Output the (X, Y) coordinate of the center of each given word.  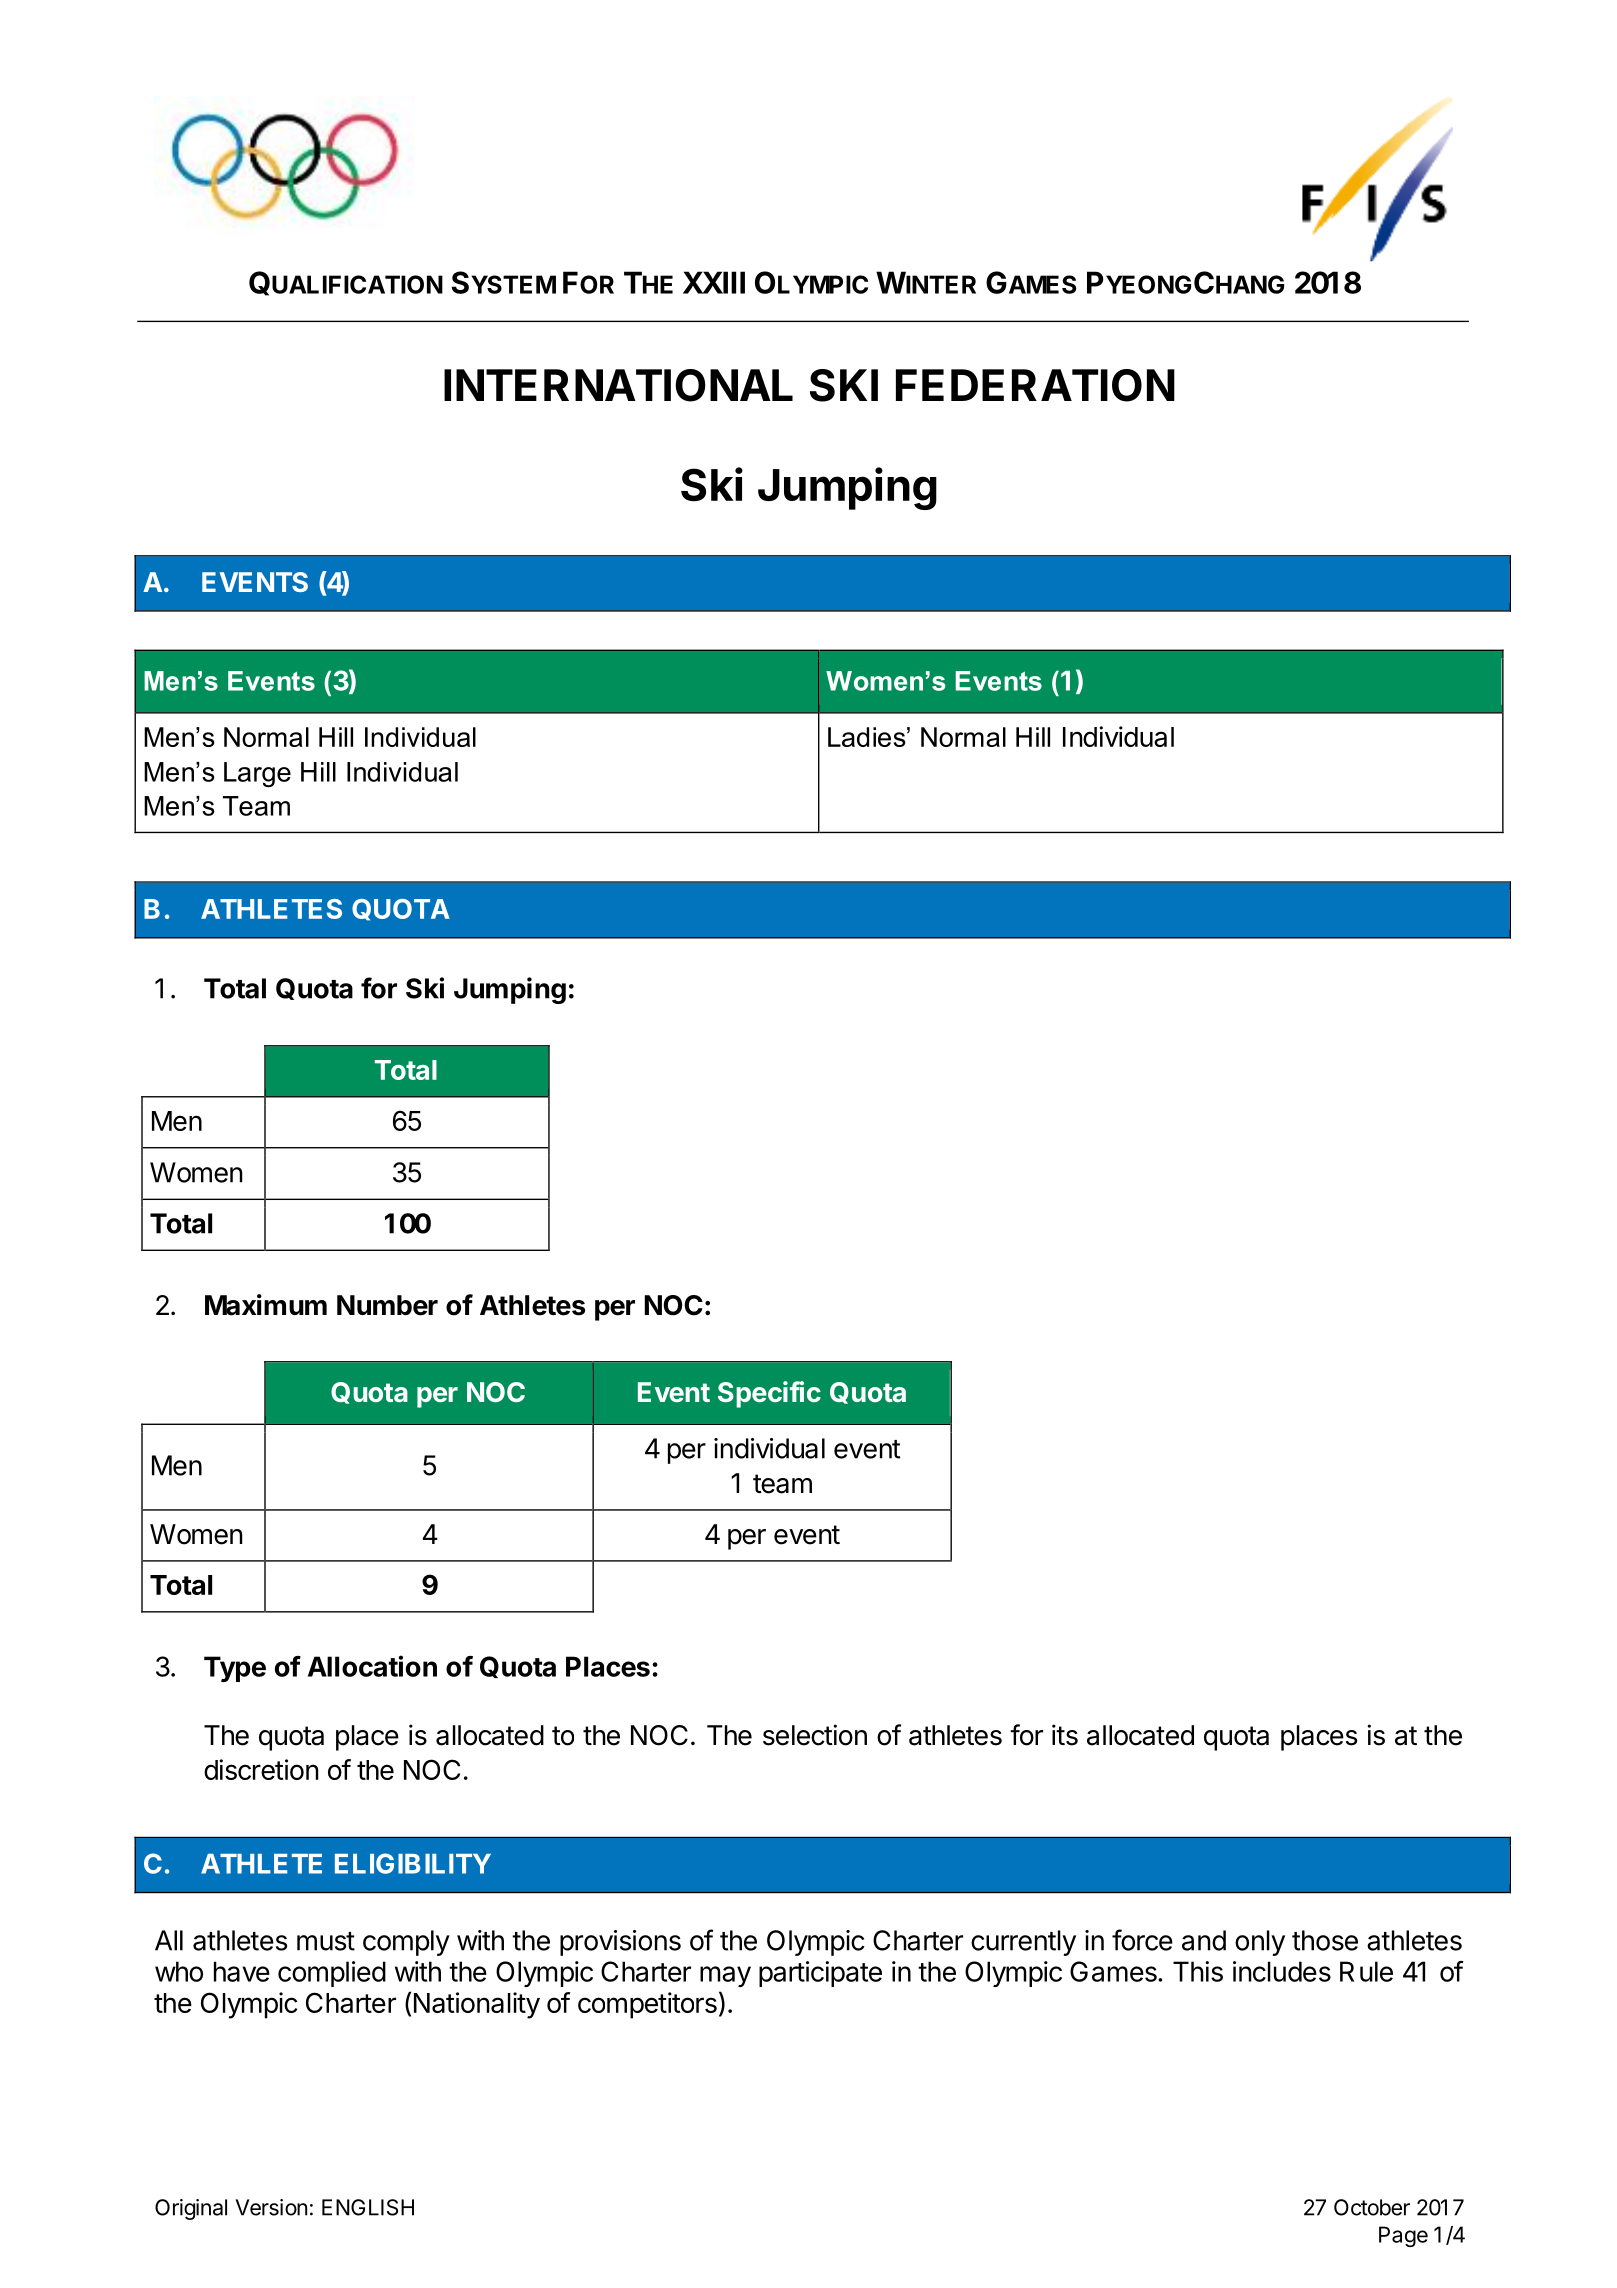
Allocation (372, 1666)
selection (815, 1735)
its (1065, 1735)
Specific (769, 1394)
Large (257, 775)
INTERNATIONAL (618, 385)
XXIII (714, 282)
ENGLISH (368, 2207)
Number (387, 1305)
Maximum (266, 1305)
